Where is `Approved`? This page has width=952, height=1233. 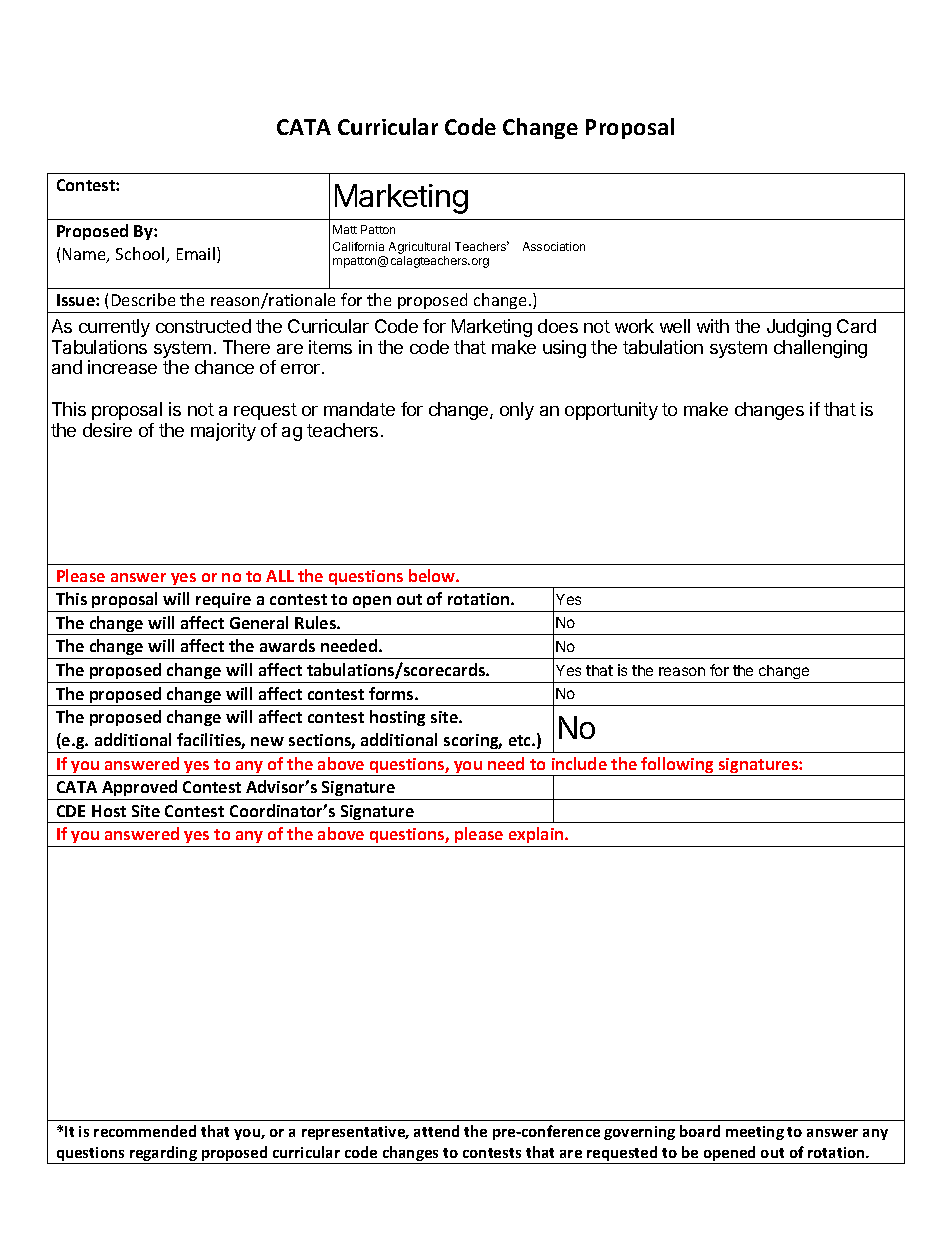 Approved is located at coordinates (140, 790).
